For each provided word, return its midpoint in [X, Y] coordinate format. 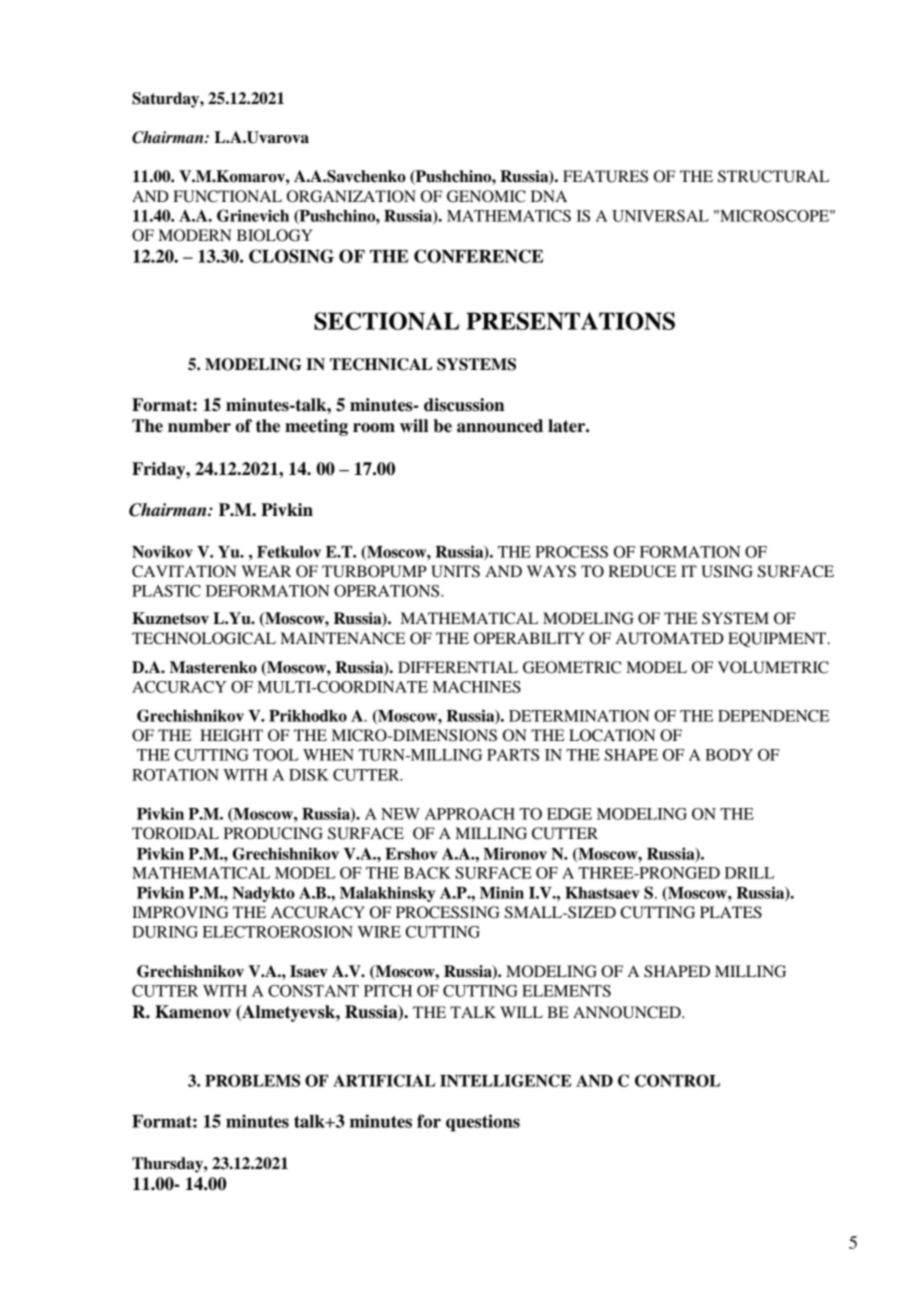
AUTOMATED [670, 638]
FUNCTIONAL [227, 196]
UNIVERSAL [660, 216]
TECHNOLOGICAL [204, 638]
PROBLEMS [252, 1080]
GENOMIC [486, 196]
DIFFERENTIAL [458, 667]
